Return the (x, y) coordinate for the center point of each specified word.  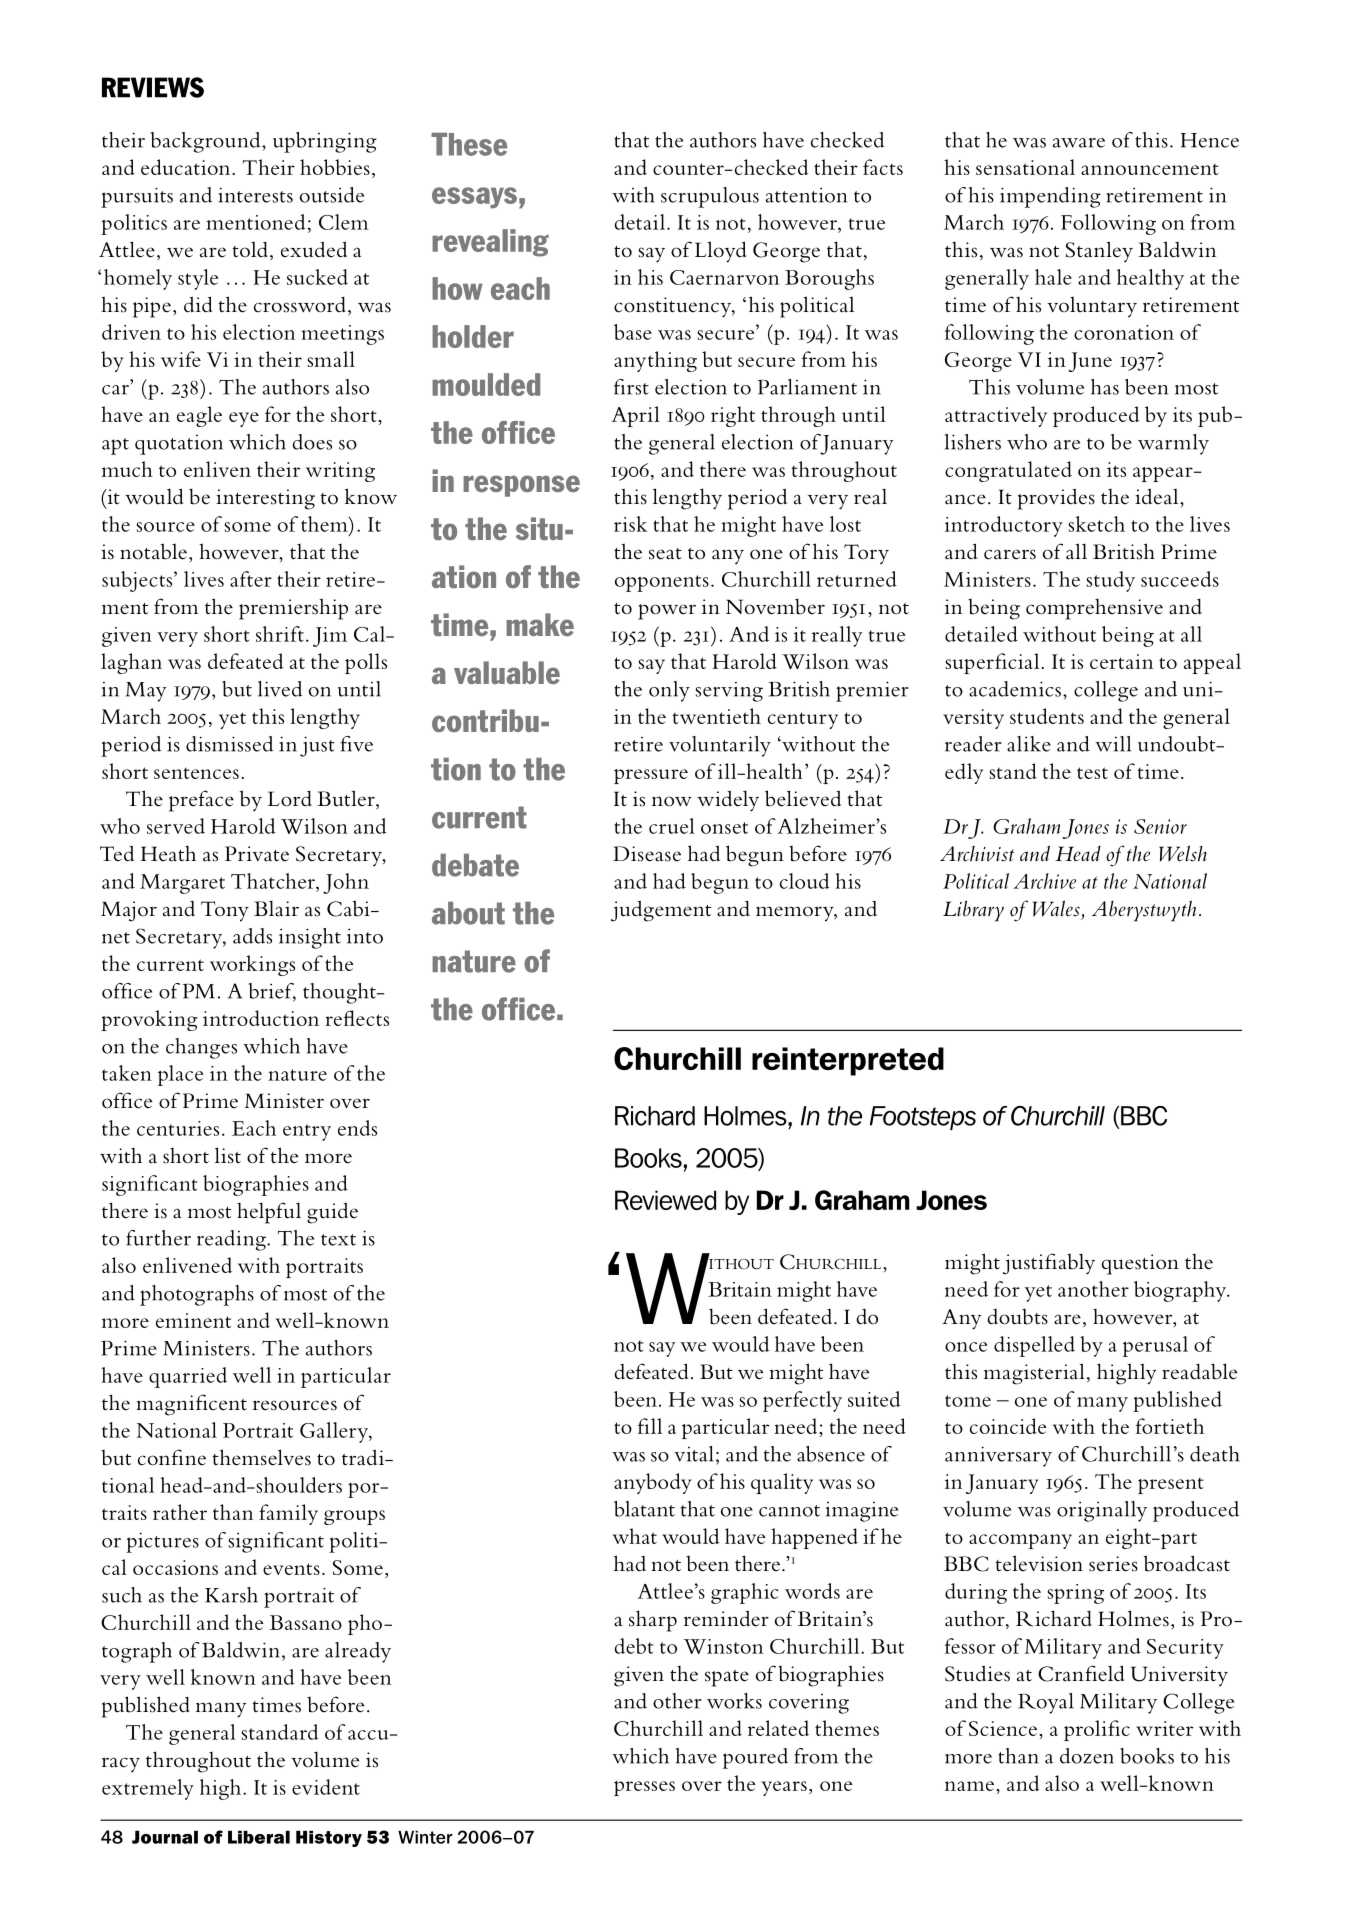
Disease (647, 854)
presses (644, 1788)
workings (252, 965)
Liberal (259, 1837)
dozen (1087, 1756)
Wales (1056, 908)
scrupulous (710, 197)
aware (1079, 143)
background (207, 142)
